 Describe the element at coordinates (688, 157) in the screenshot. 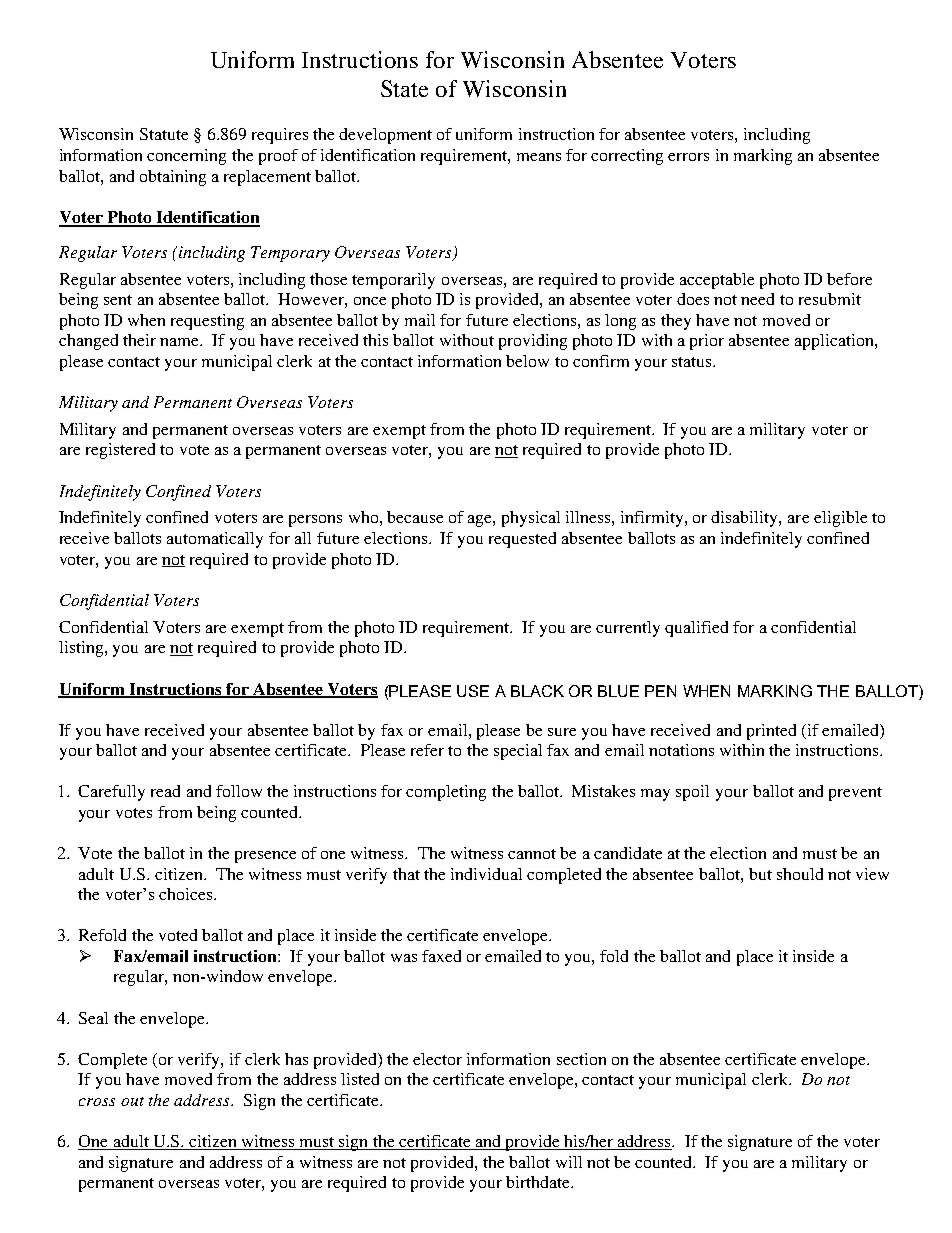

I see `errors` at that location.
